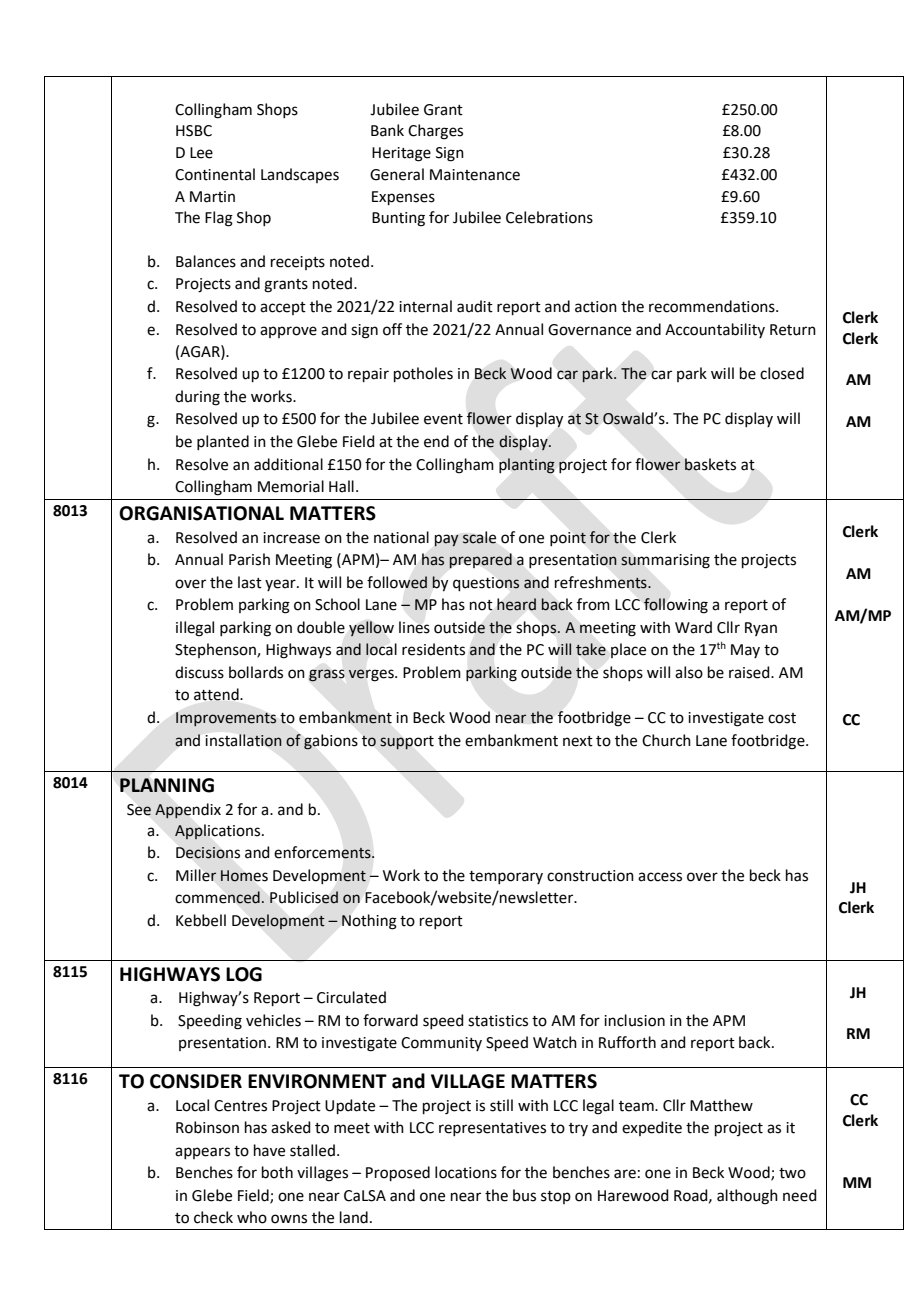 Image resolution: width=924 pixels, height=1308 pixels. Describe the element at coordinates (201, 513) in the image. I see `ORGANISATIONAL` at that location.
